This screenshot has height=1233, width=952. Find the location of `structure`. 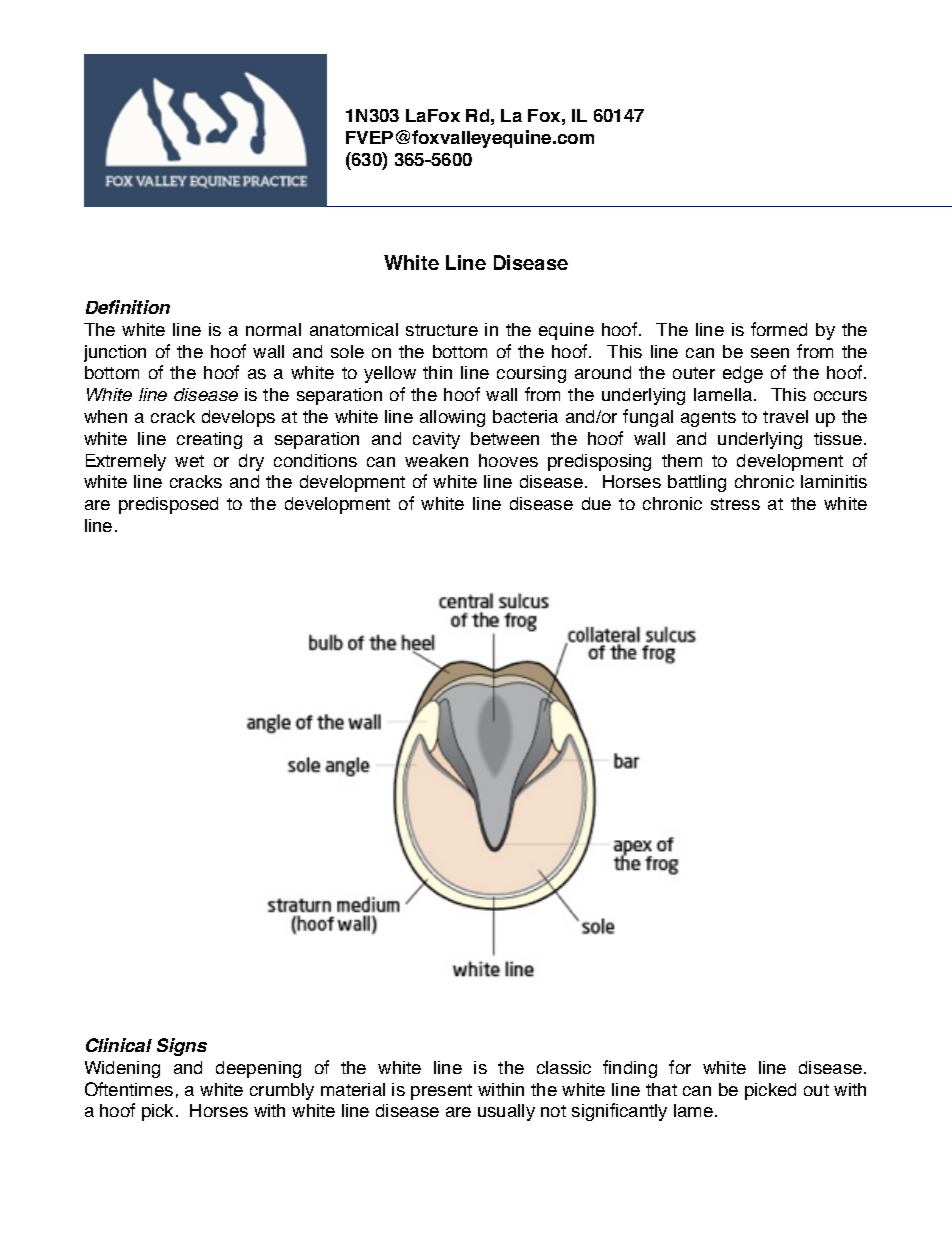

structure is located at coordinates (442, 330).
